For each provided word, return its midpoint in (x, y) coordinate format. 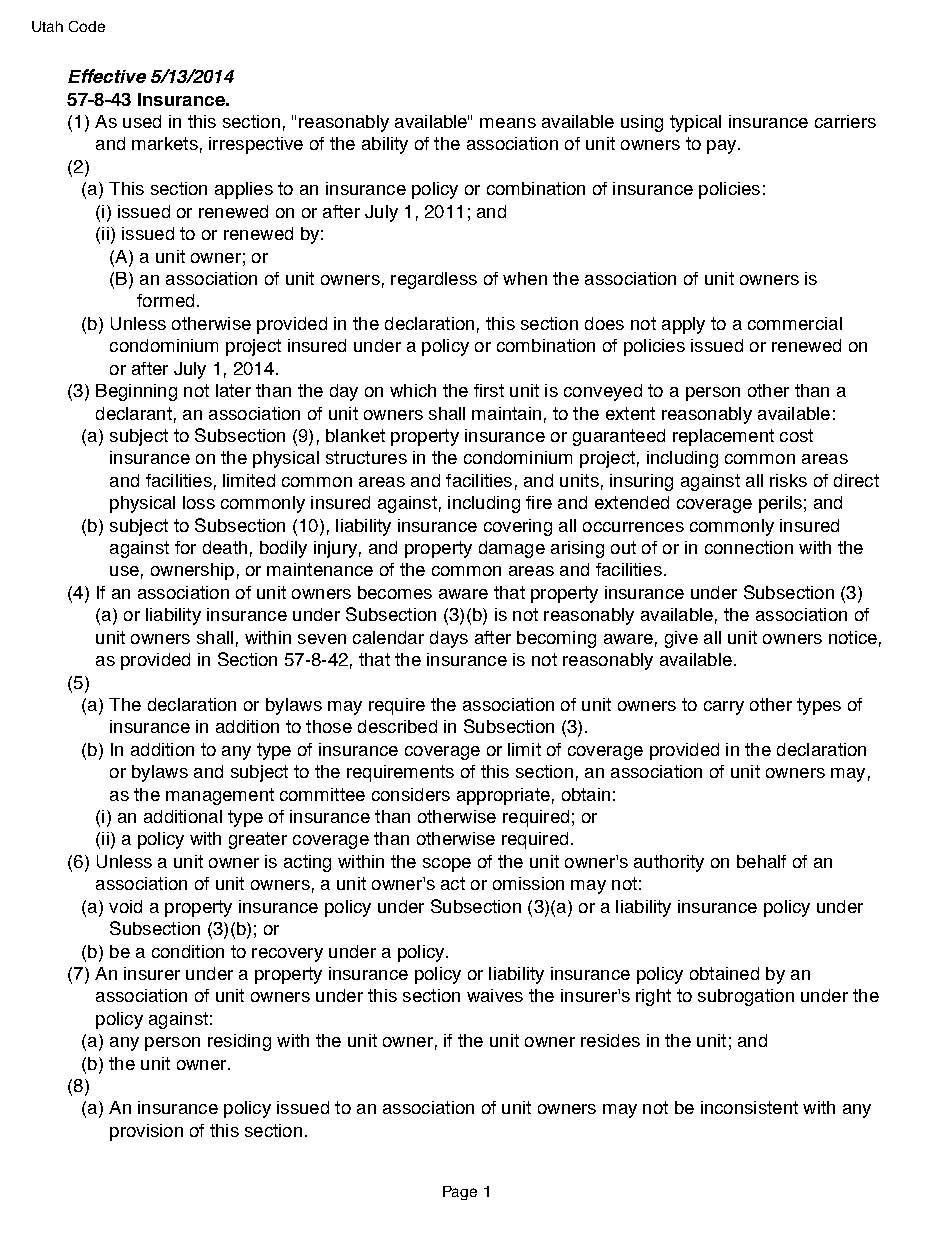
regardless (434, 280)
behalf (761, 861)
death (225, 547)
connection (749, 547)
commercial (795, 323)
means (508, 123)
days (449, 639)
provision (146, 1132)
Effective (107, 76)
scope (447, 865)
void (125, 906)
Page (460, 1193)
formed (165, 300)
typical (695, 123)
